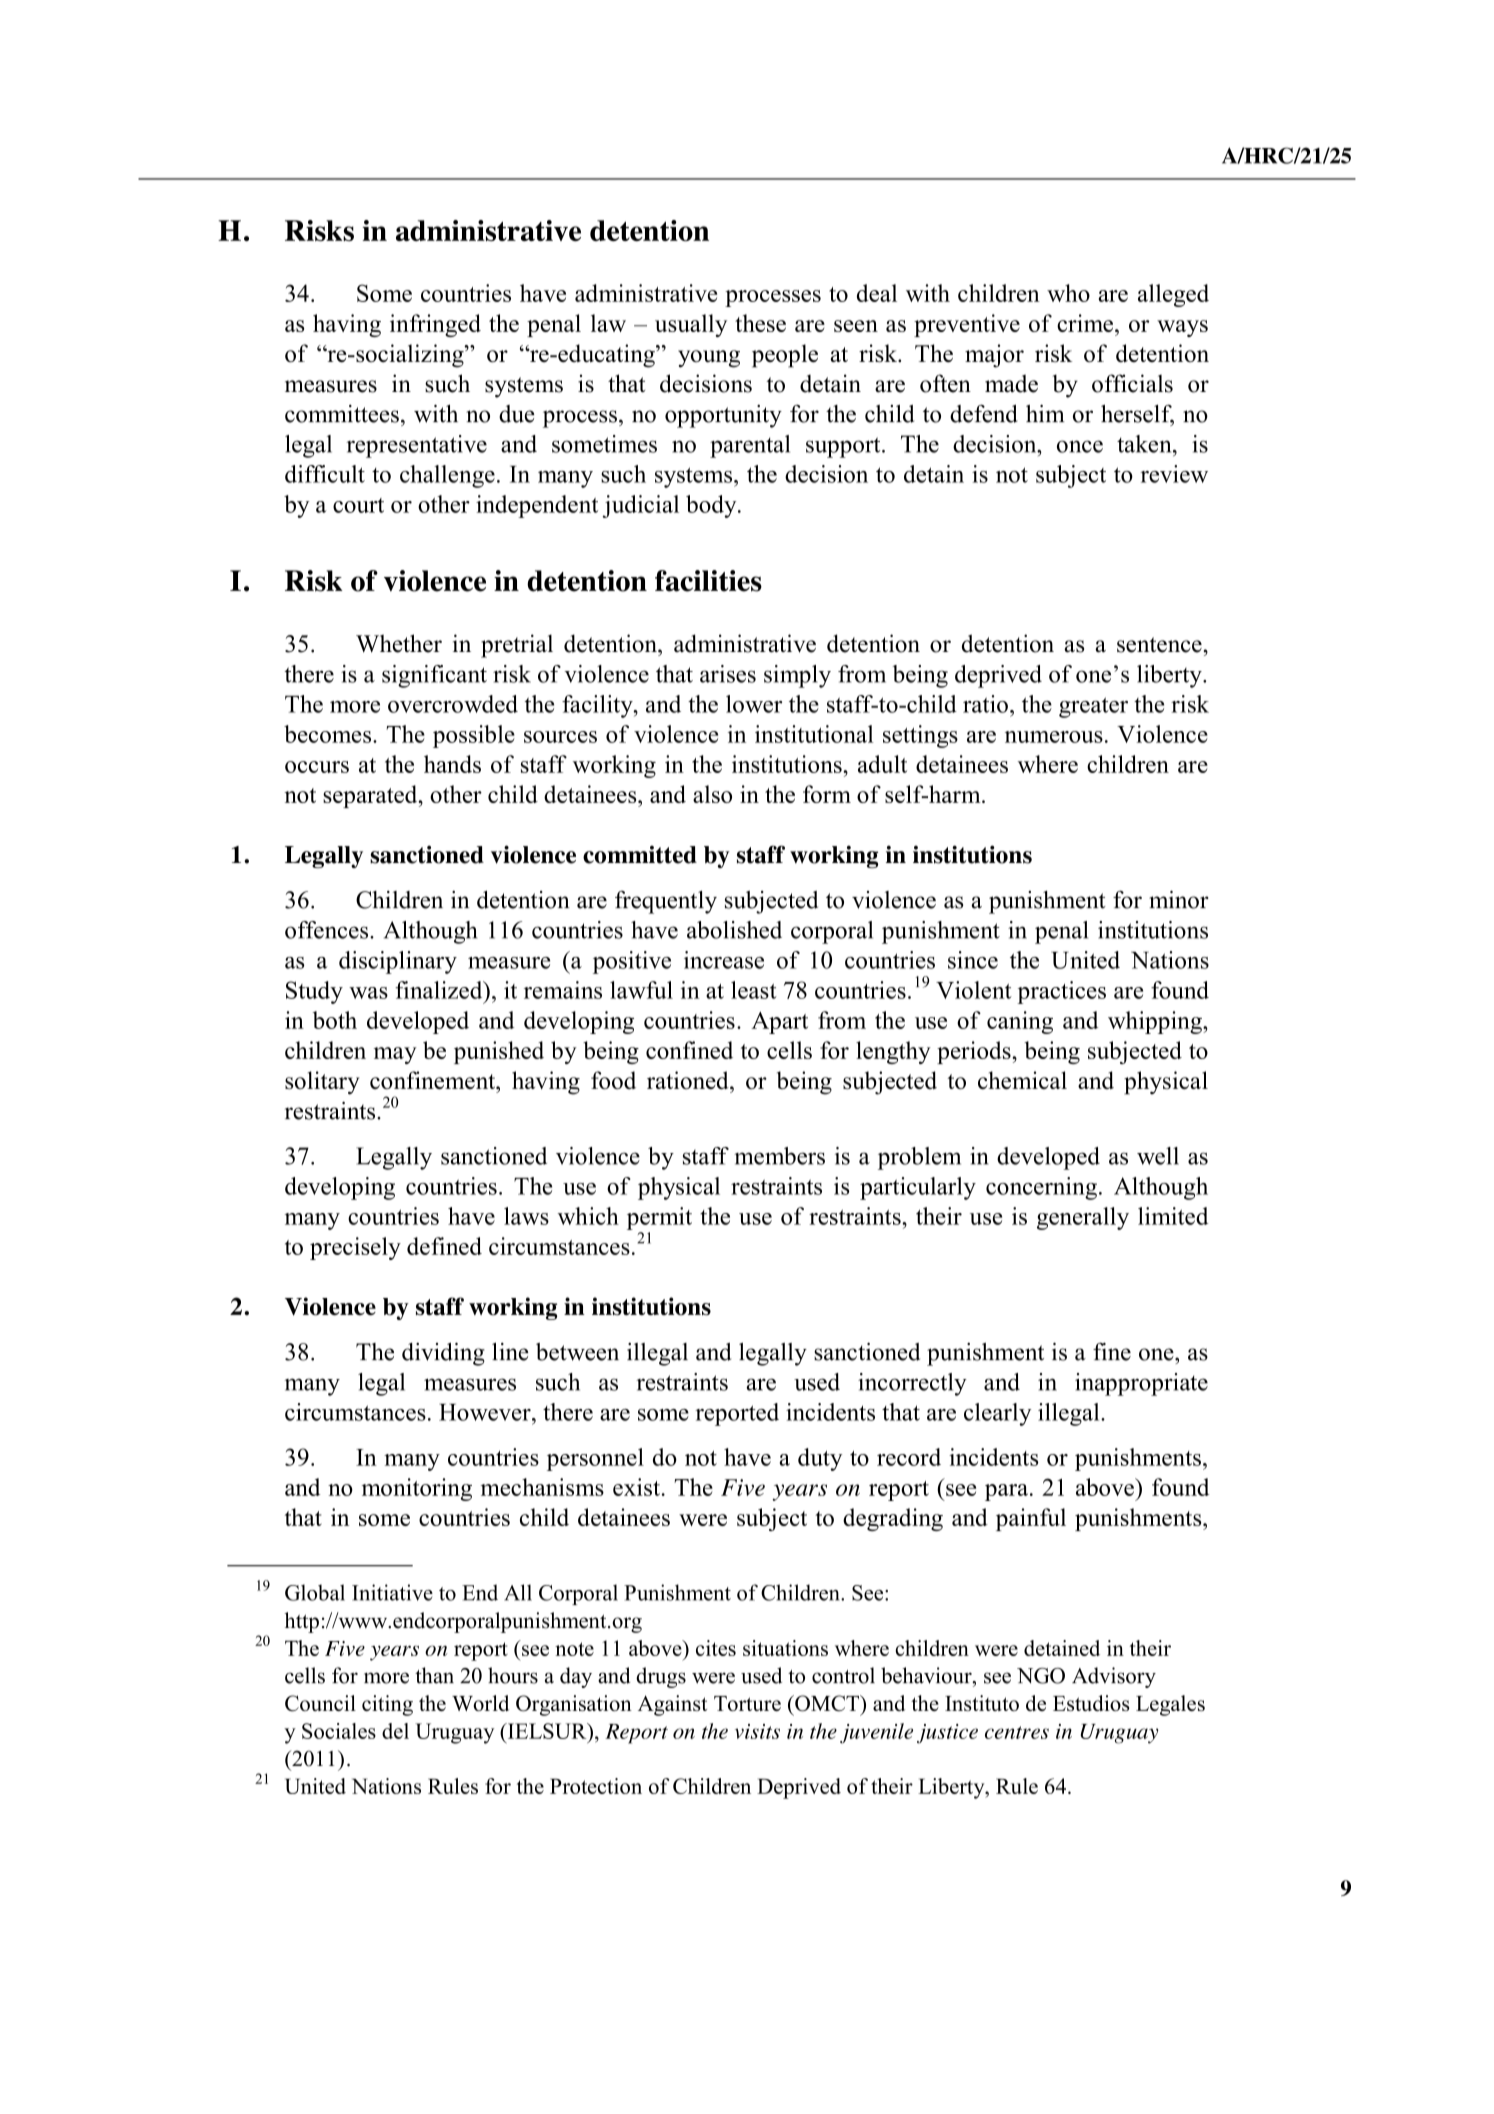 The height and width of the screenshot is (2114, 1494). Describe the element at coordinates (779, 1023) in the screenshot. I see `Apart` at that location.
